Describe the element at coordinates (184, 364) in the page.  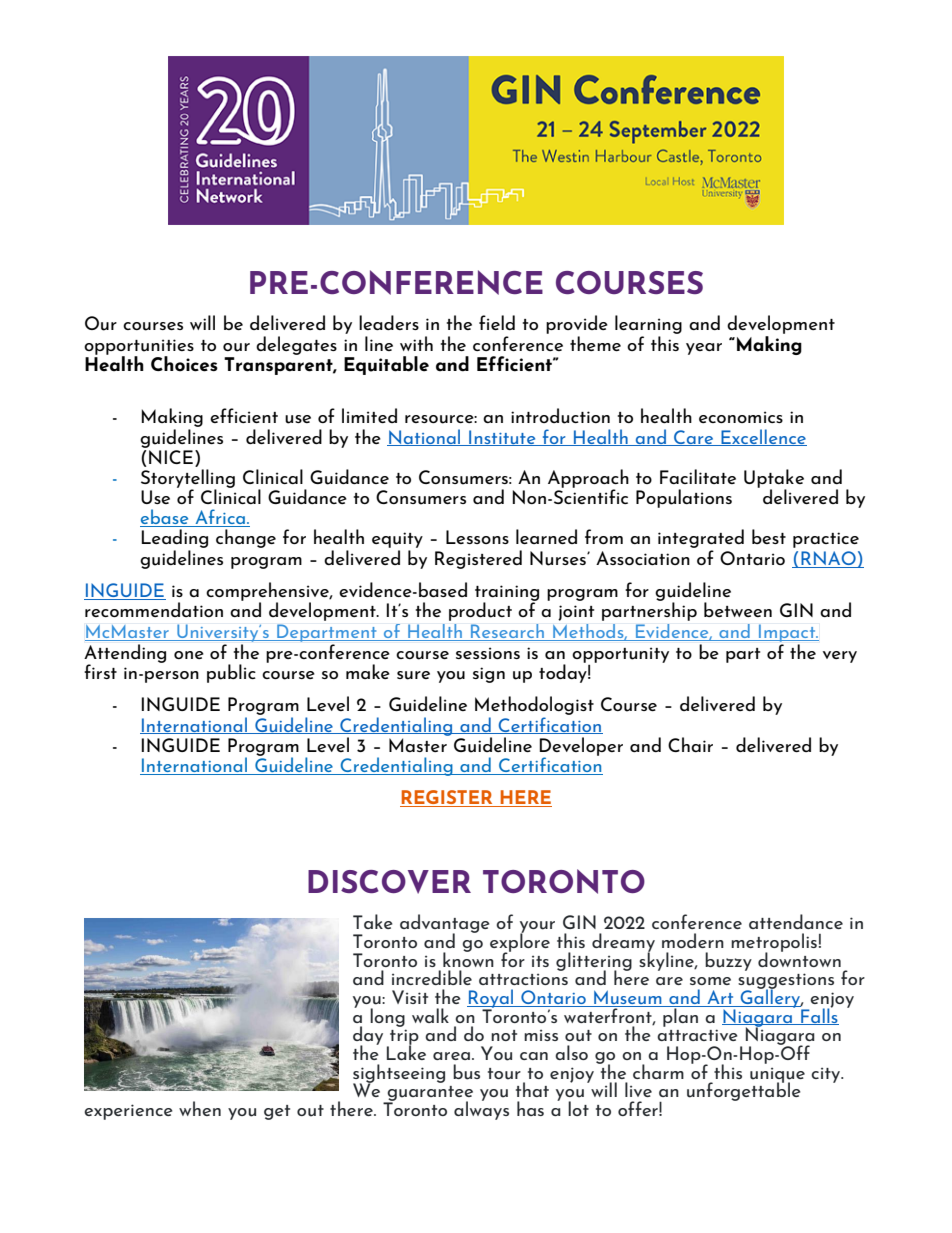
I see `Choices` at that location.
